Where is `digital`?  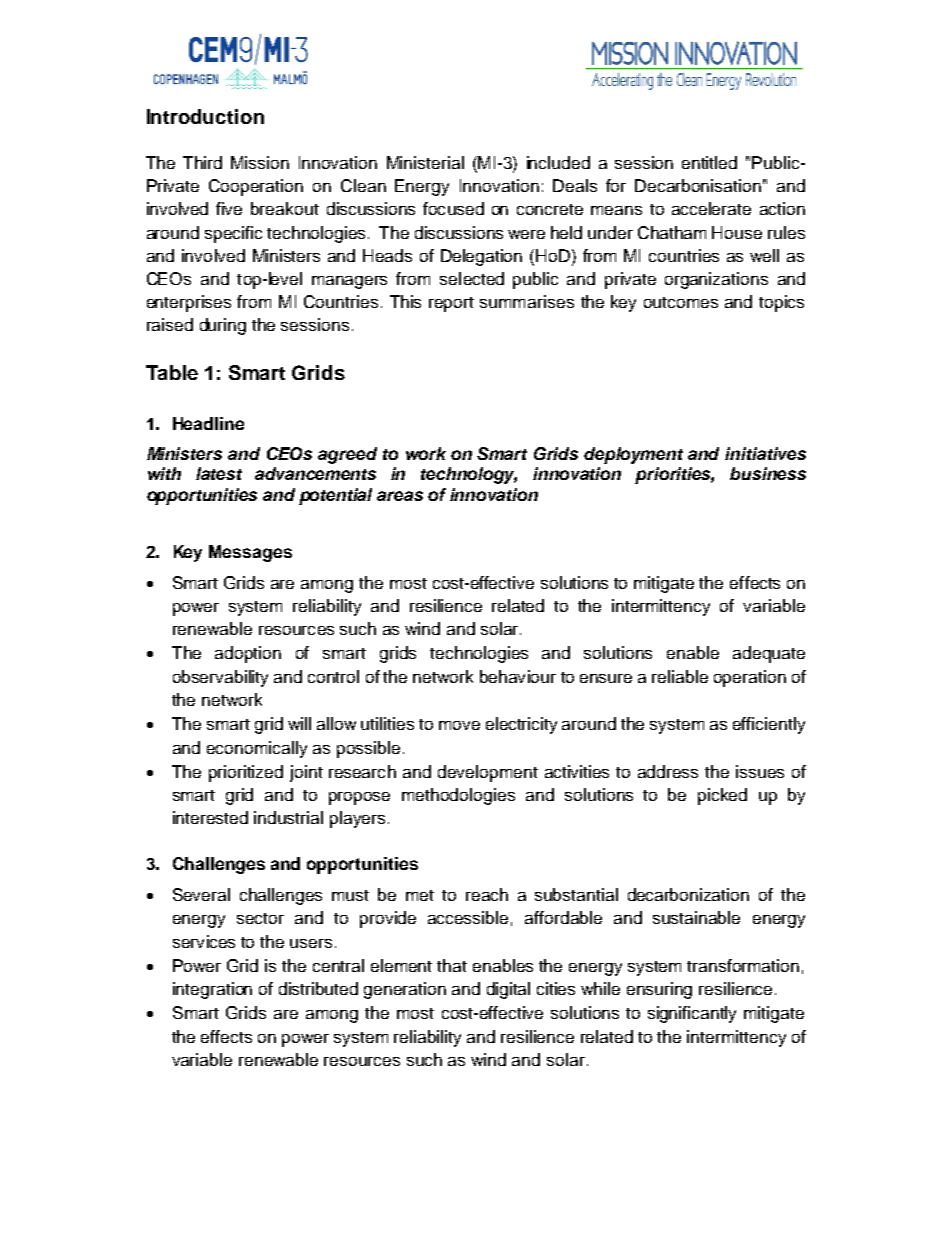
digital is located at coordinates (508, 990).
